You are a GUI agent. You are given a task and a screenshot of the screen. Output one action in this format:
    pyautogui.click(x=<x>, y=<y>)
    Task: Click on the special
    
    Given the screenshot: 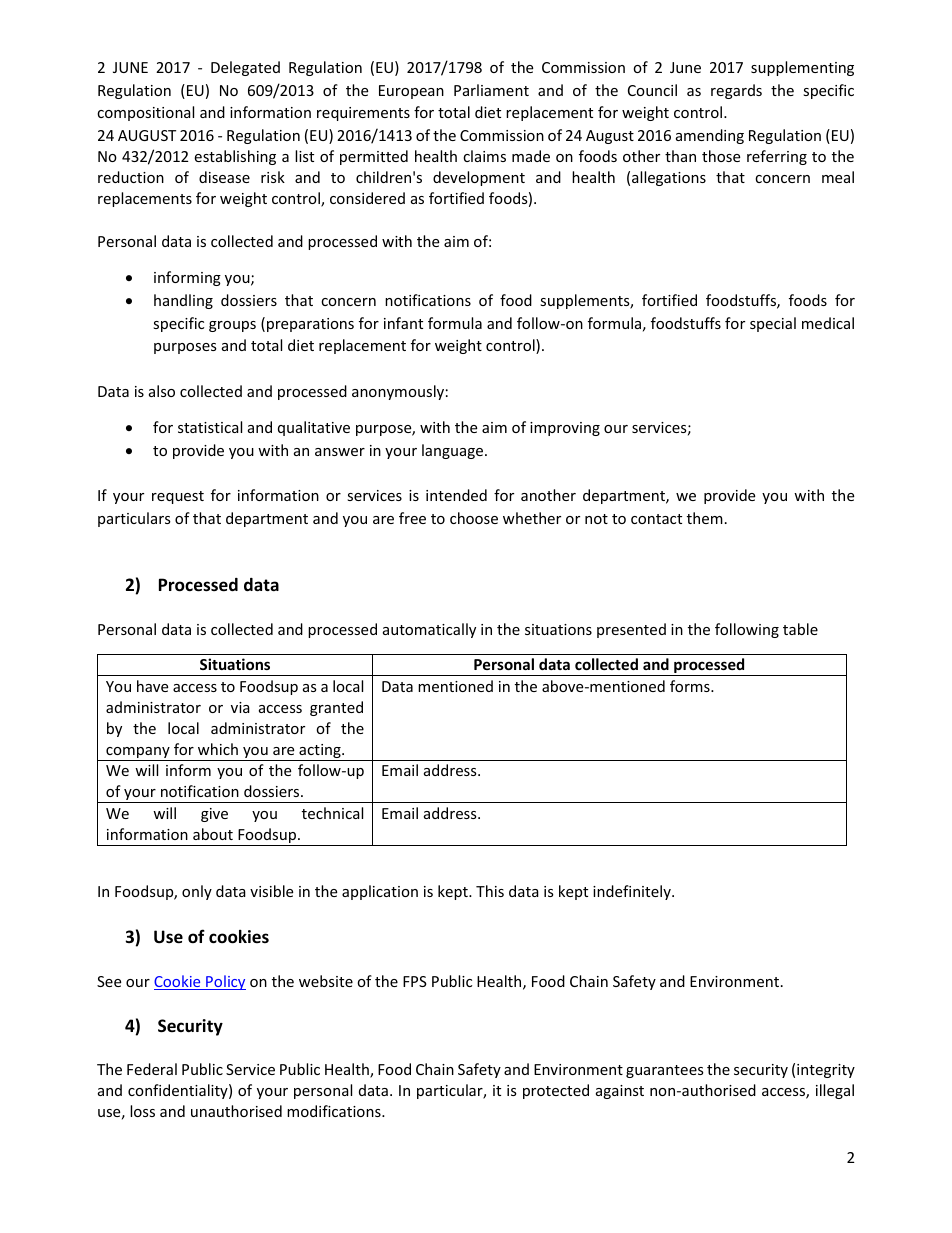 What is the action you would take?
    pyautogui.click(x=773, y=324)
